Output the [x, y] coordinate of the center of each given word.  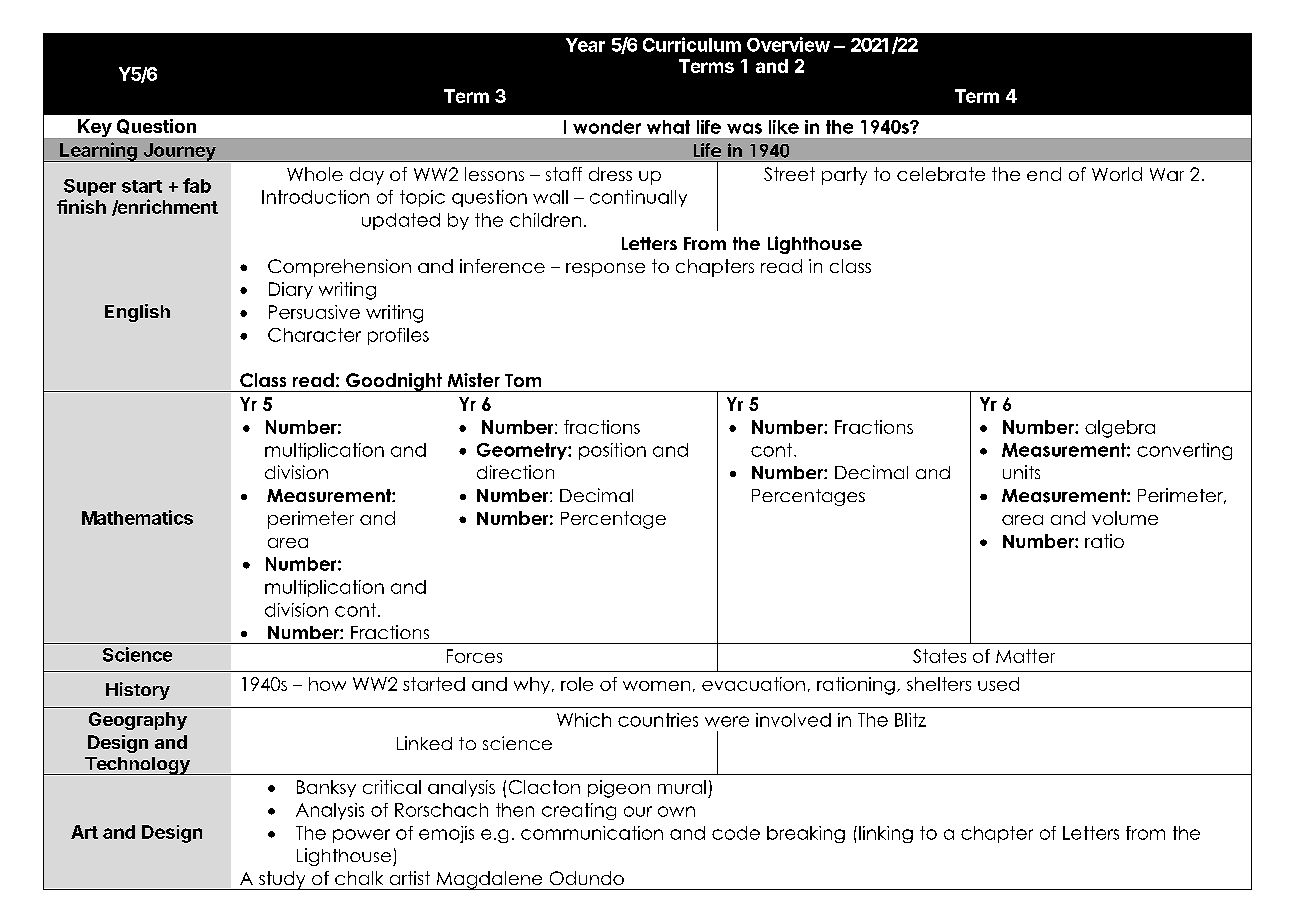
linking [886, 834]
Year [585, 45]
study [282, 880]
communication [592, 833]
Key [95, 128]
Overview [788, 44]
